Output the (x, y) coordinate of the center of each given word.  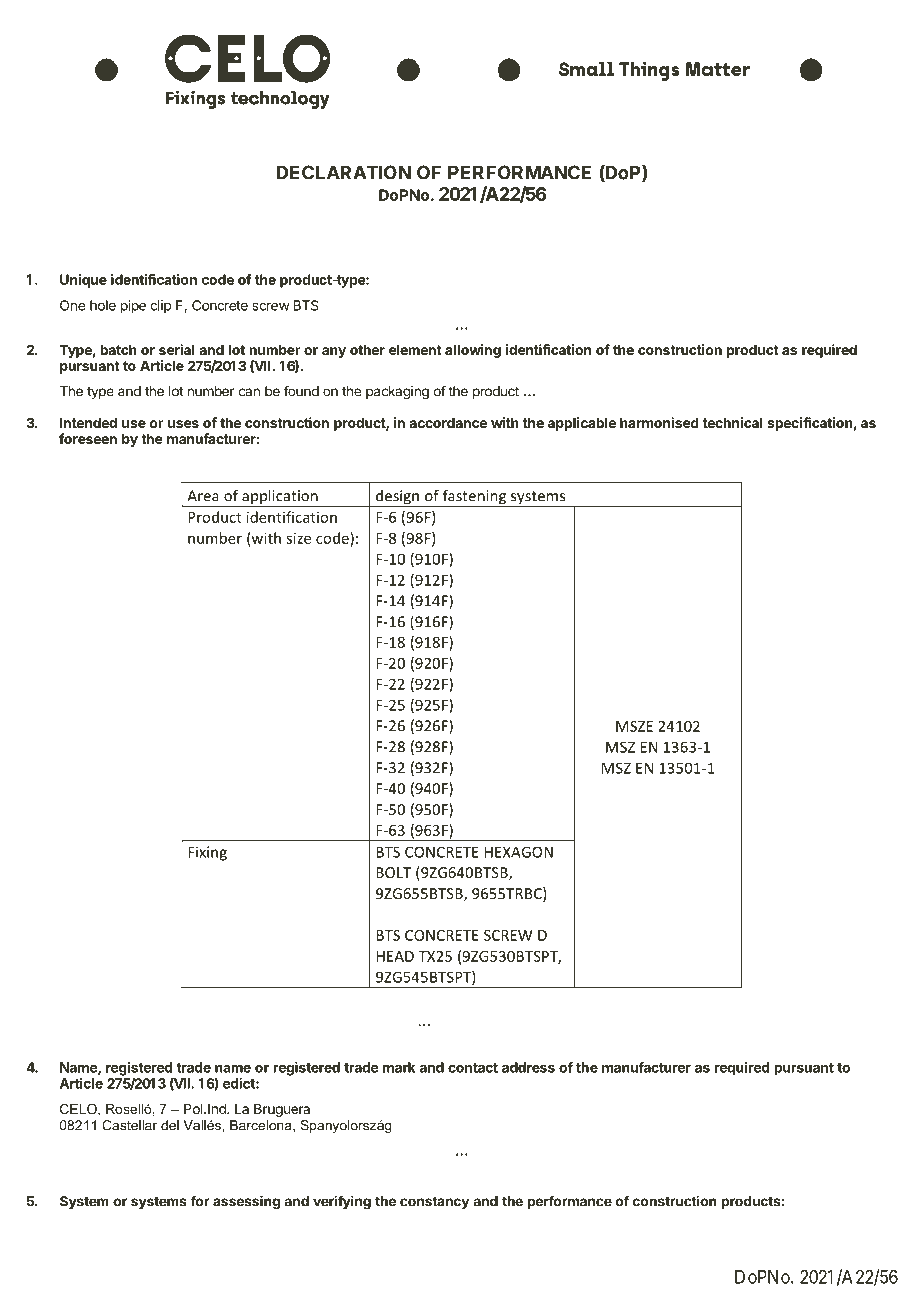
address (528, 1067)
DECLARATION (343, 172)
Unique (83, 281)
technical (732, 422)
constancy (434, 1202)
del (170, 1125)
